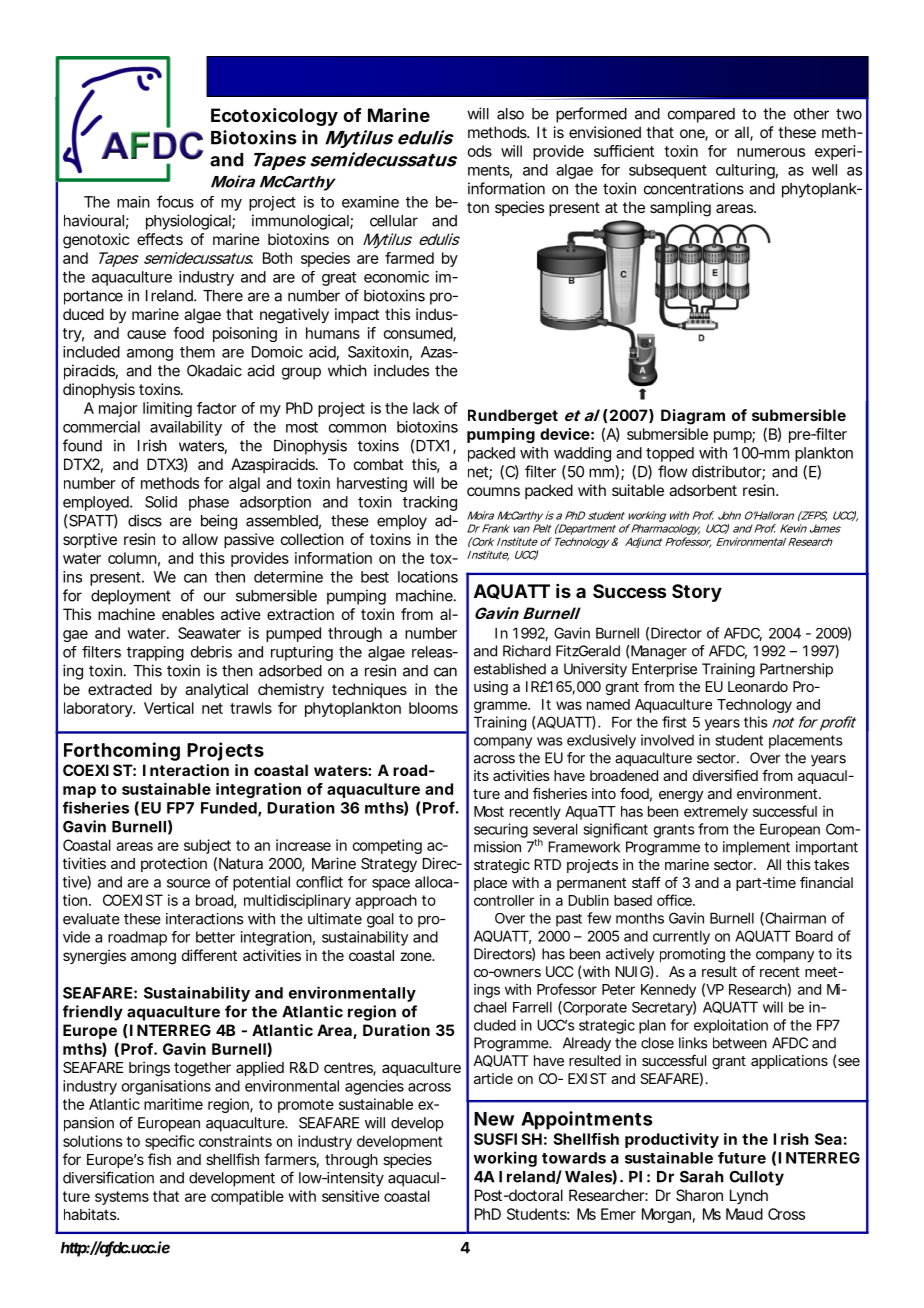 The height and width of the image is (1308, 924). What do you see at coordinates (697, 593) in the image?
I see `Story` at bounding box center [697, 593].
